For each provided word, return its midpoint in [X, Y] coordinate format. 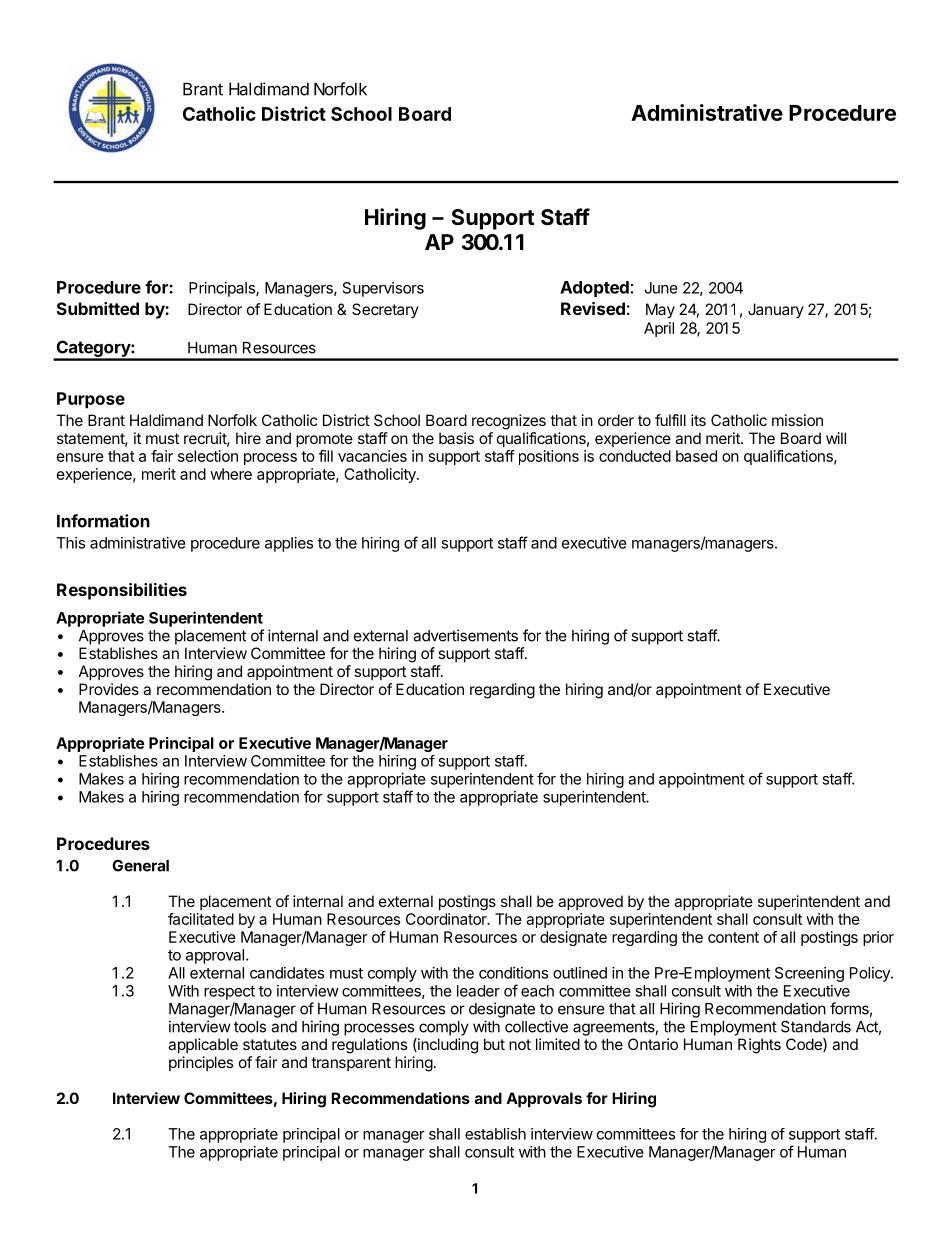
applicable [203, 1045]
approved [590, 902]
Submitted [98, 308]
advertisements [465, 635]
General [140, 866]
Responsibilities [122, 591]
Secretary [385, 310]
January [776, 310]
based [696, 456]
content [733, 937]
